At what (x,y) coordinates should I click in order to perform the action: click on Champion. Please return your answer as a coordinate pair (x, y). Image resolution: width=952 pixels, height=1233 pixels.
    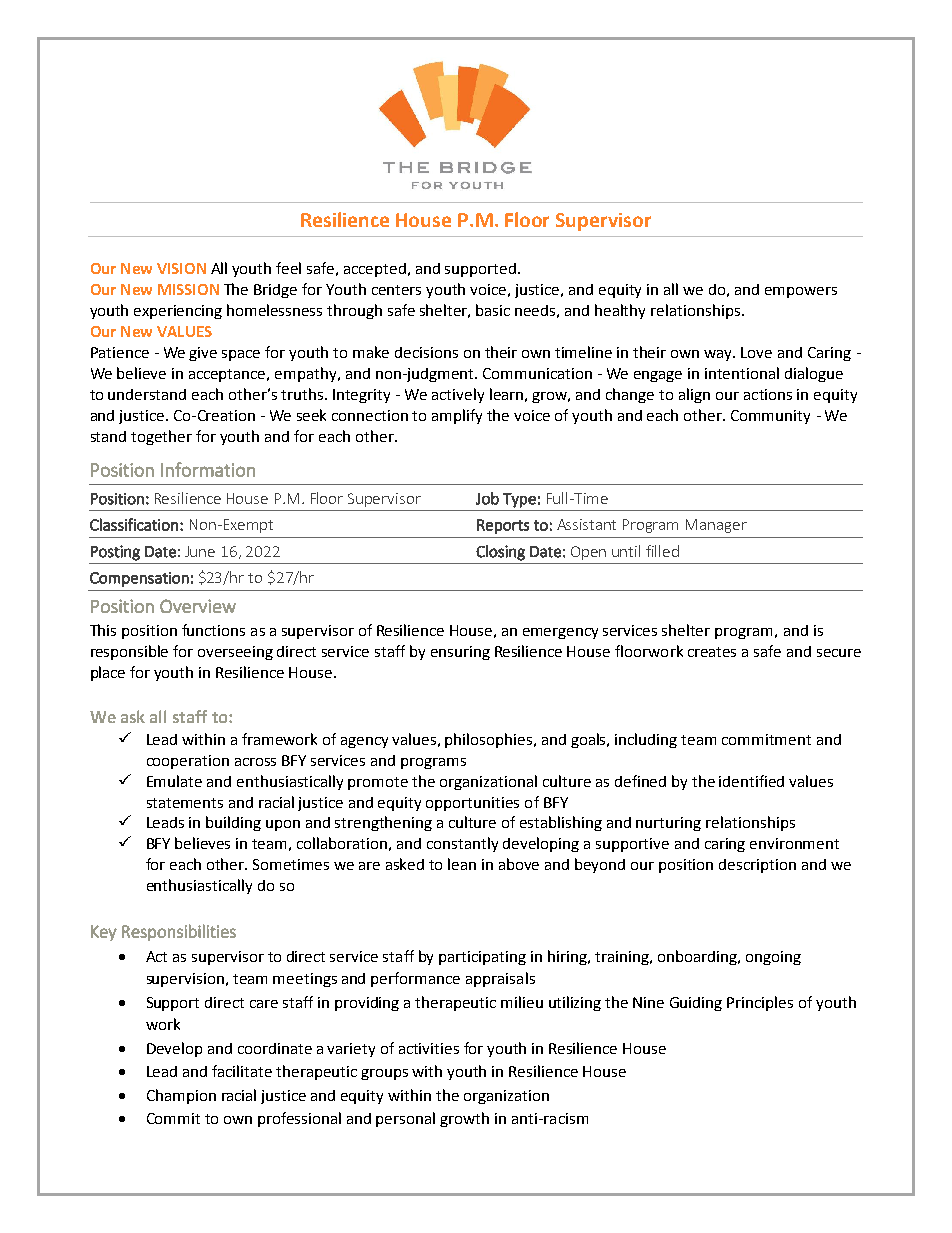
    Looking at the image, I should click on (181, 1096).
